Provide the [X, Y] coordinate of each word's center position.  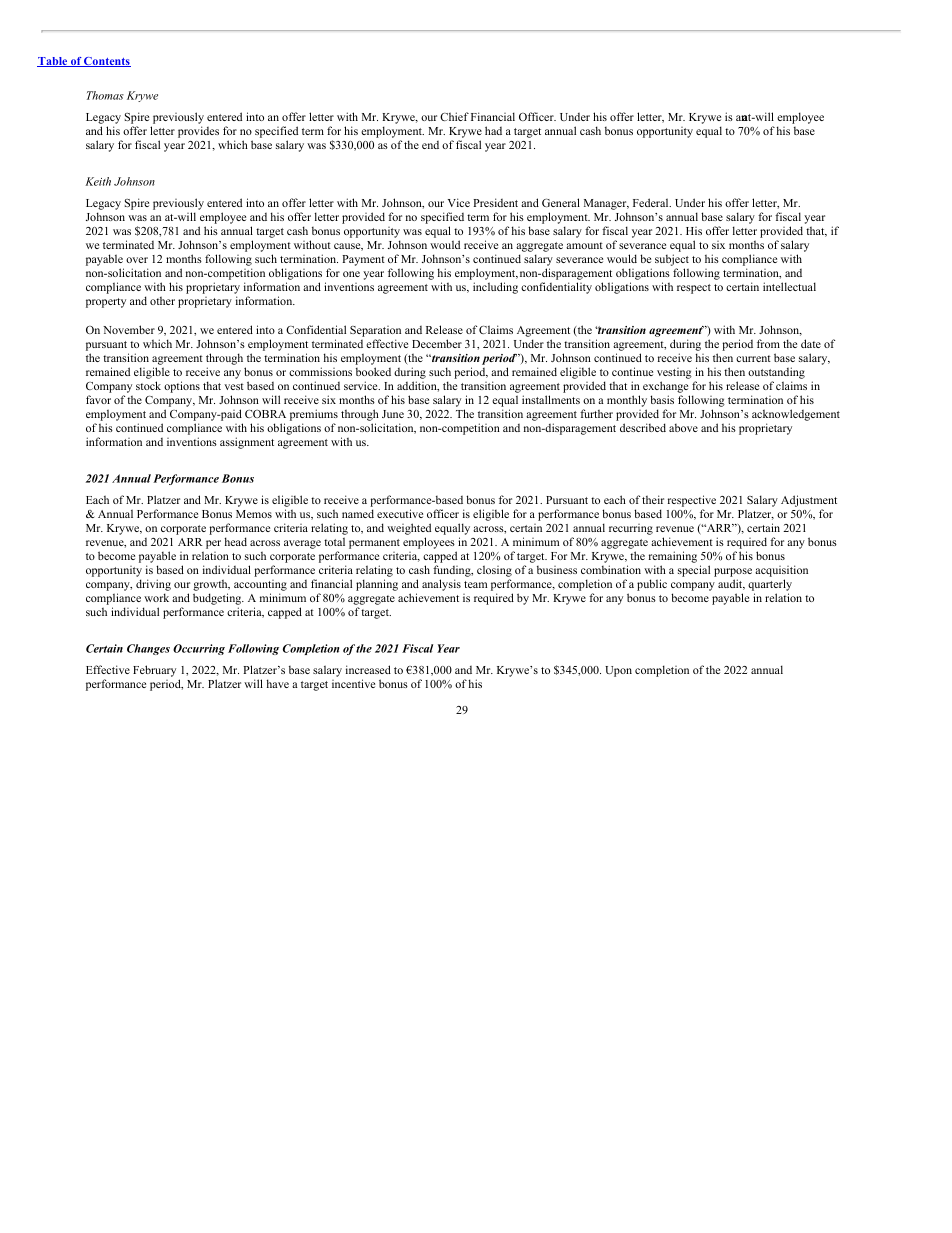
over [137, 260]
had [493, 130]
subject [672, 260]
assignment [247, 443]
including [495, 288]
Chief [454, 116]
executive [400, 513]
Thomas [105, 95]
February [154, 671]
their [653, 499]
